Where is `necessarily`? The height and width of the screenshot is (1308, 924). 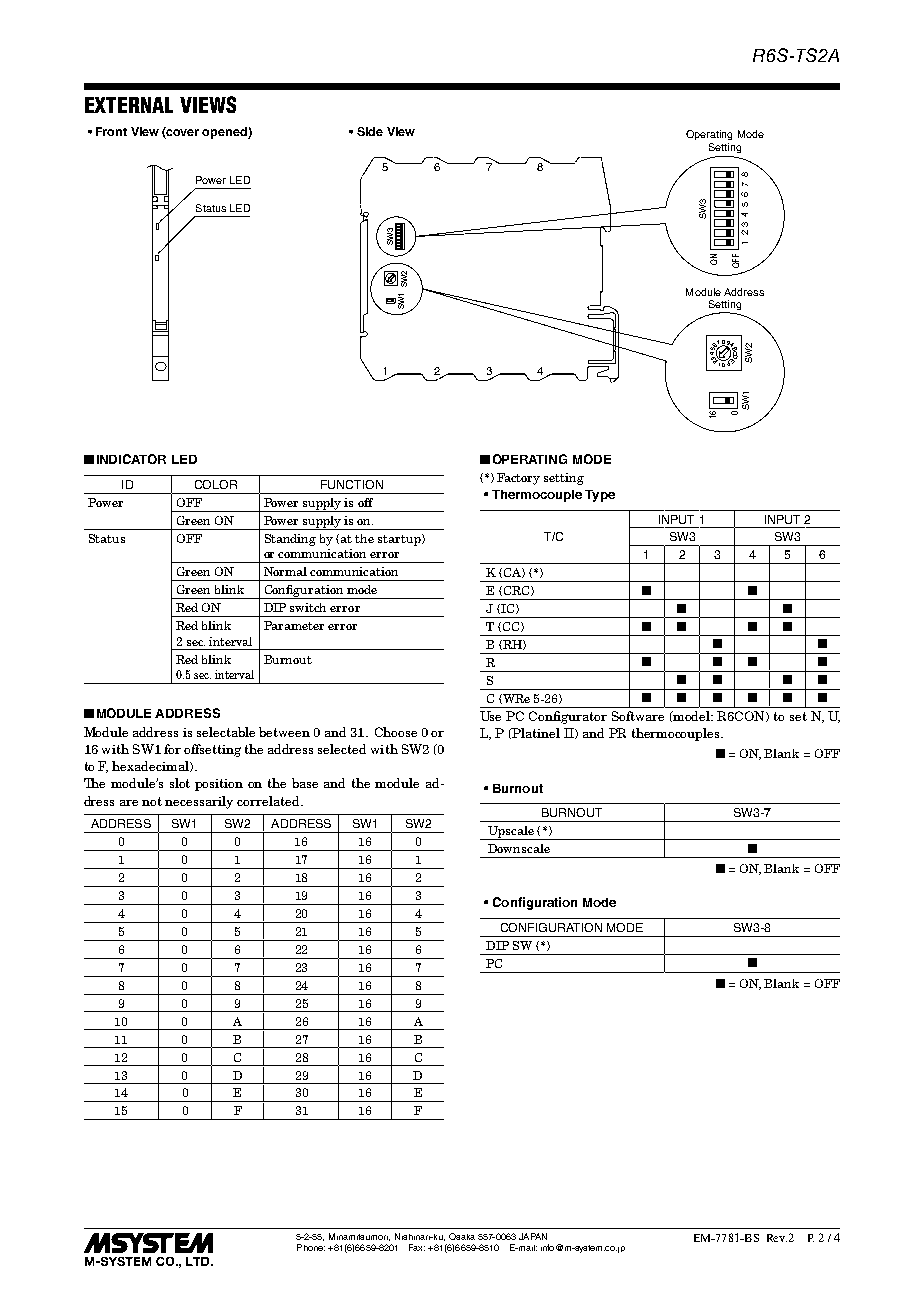
necessarily is located at coordinates (199, 802).
